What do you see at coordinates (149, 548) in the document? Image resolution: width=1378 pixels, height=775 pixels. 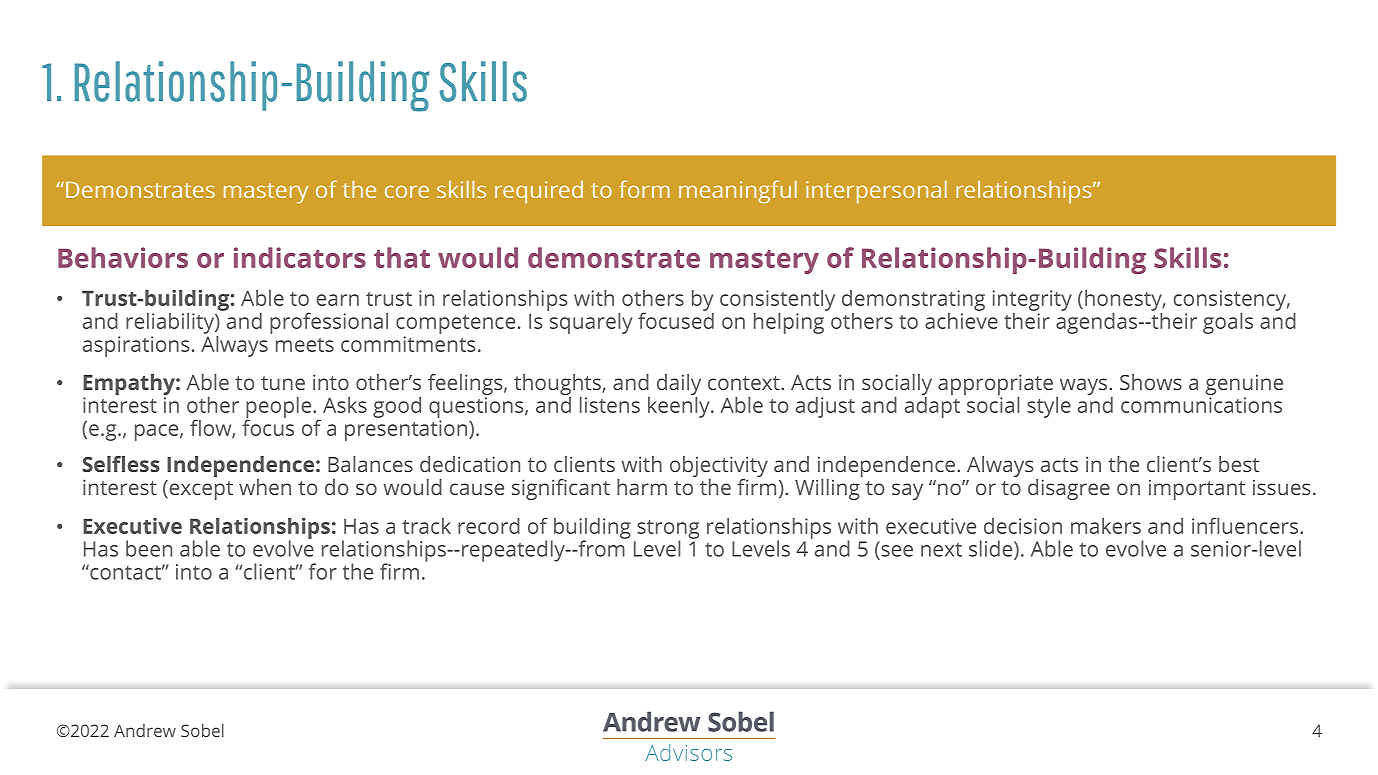 I see `been` at bounding box center [149, 548].
